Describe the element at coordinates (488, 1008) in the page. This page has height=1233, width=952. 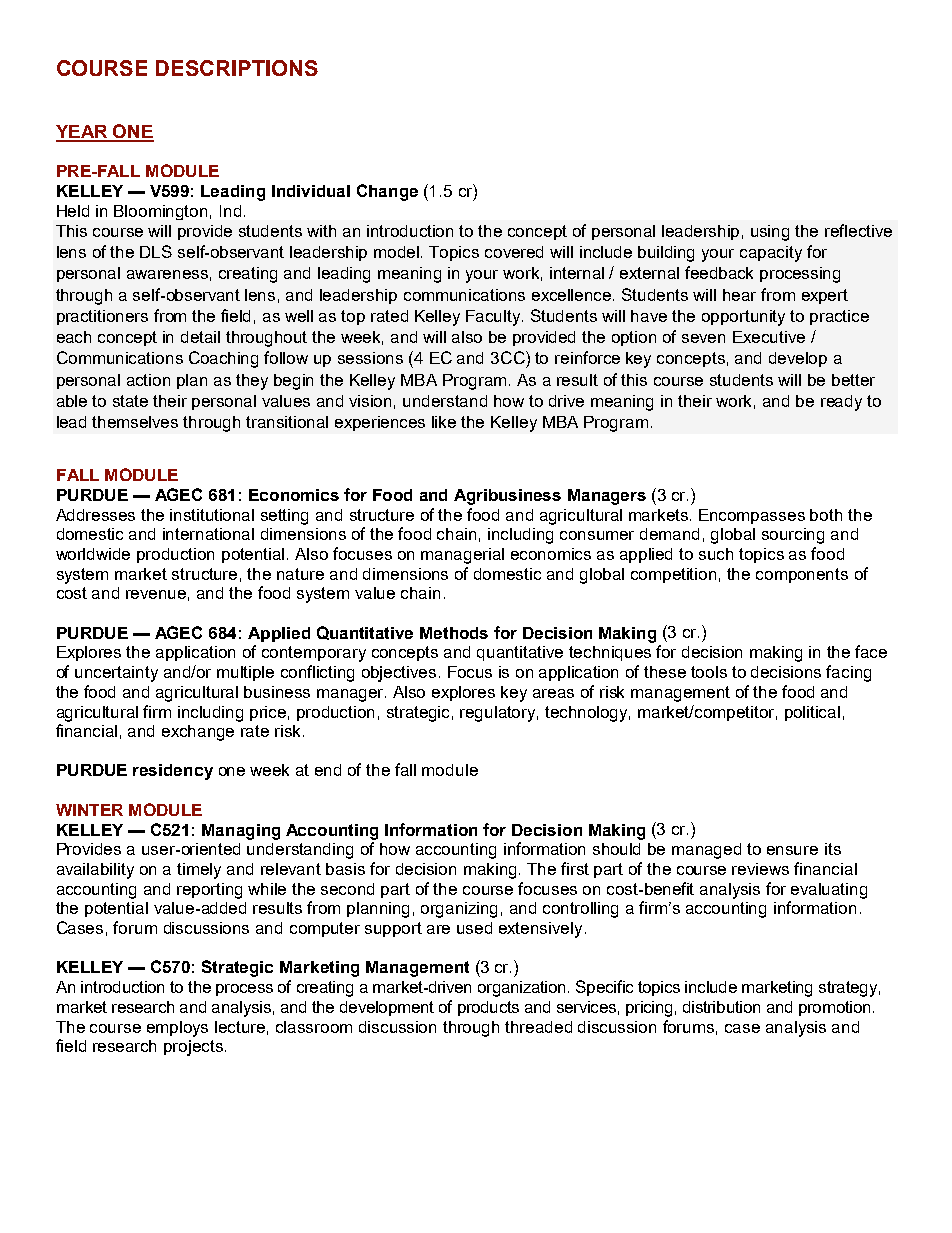
I see `products` at that location.
